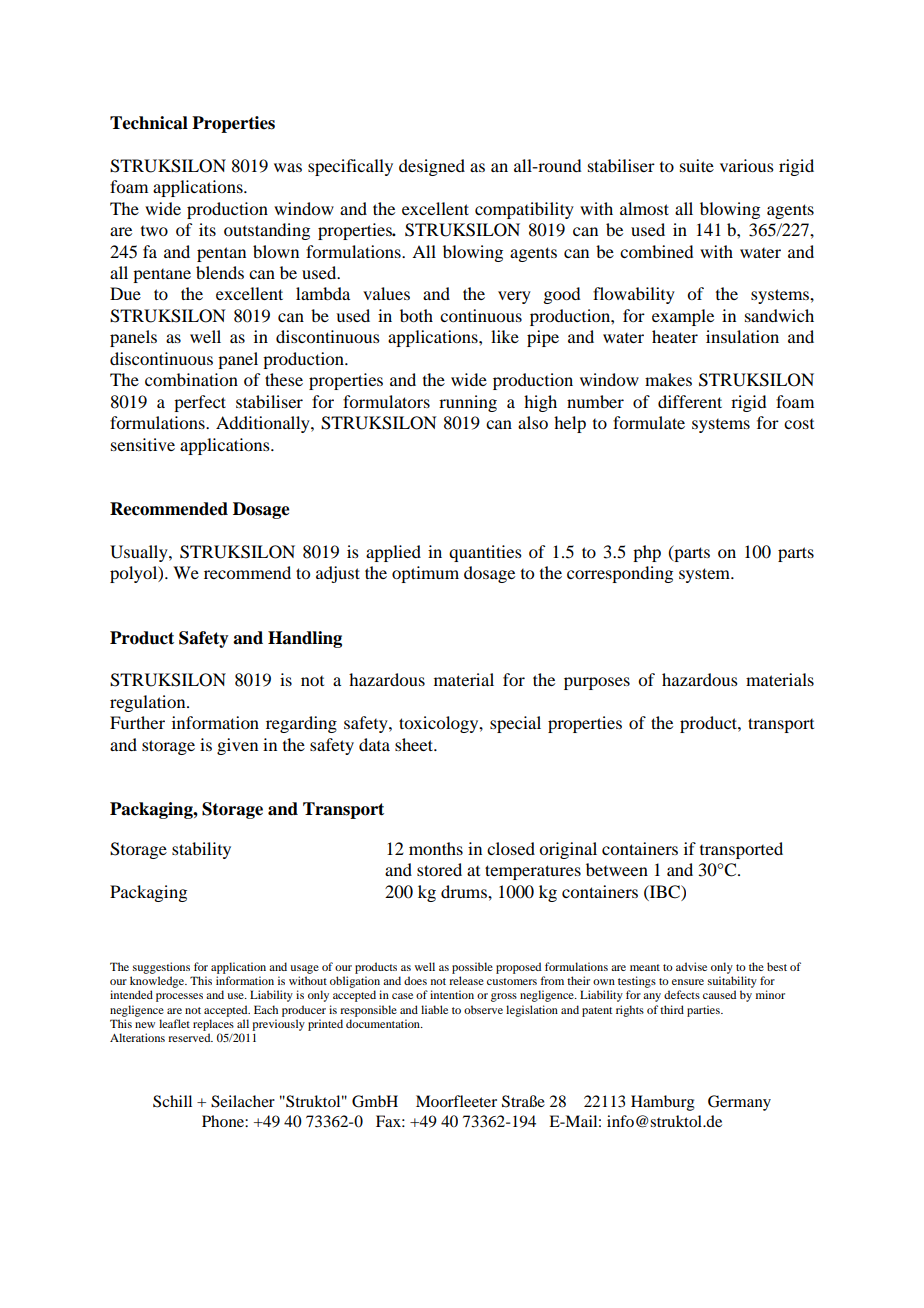 Image resolution: width=924 pixels, height=1308 pixels. Describe the element at coordinates (425, 574) in the document. I see `optimum` at that location.
